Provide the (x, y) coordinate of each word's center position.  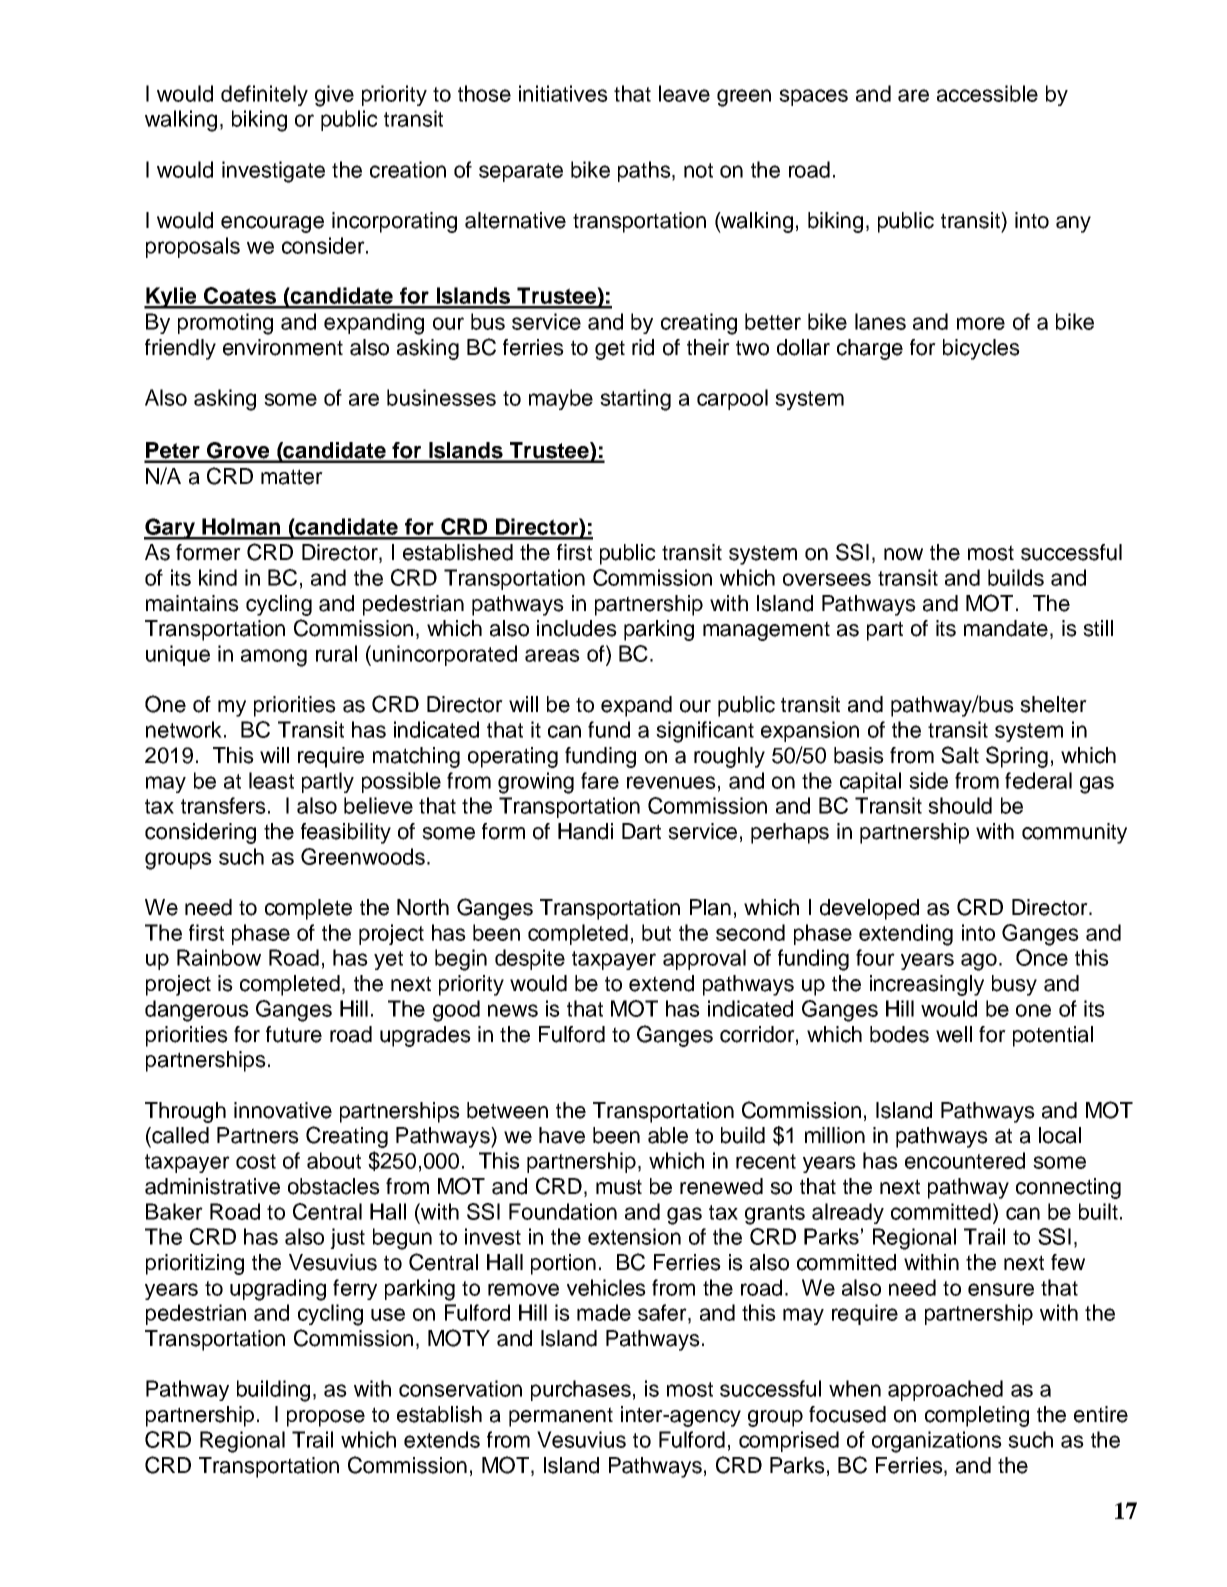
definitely (264, 95)
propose (326, 1418)
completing (977, 1416)
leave (684, 93)
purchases (581, 1390)
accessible (987, 93)
